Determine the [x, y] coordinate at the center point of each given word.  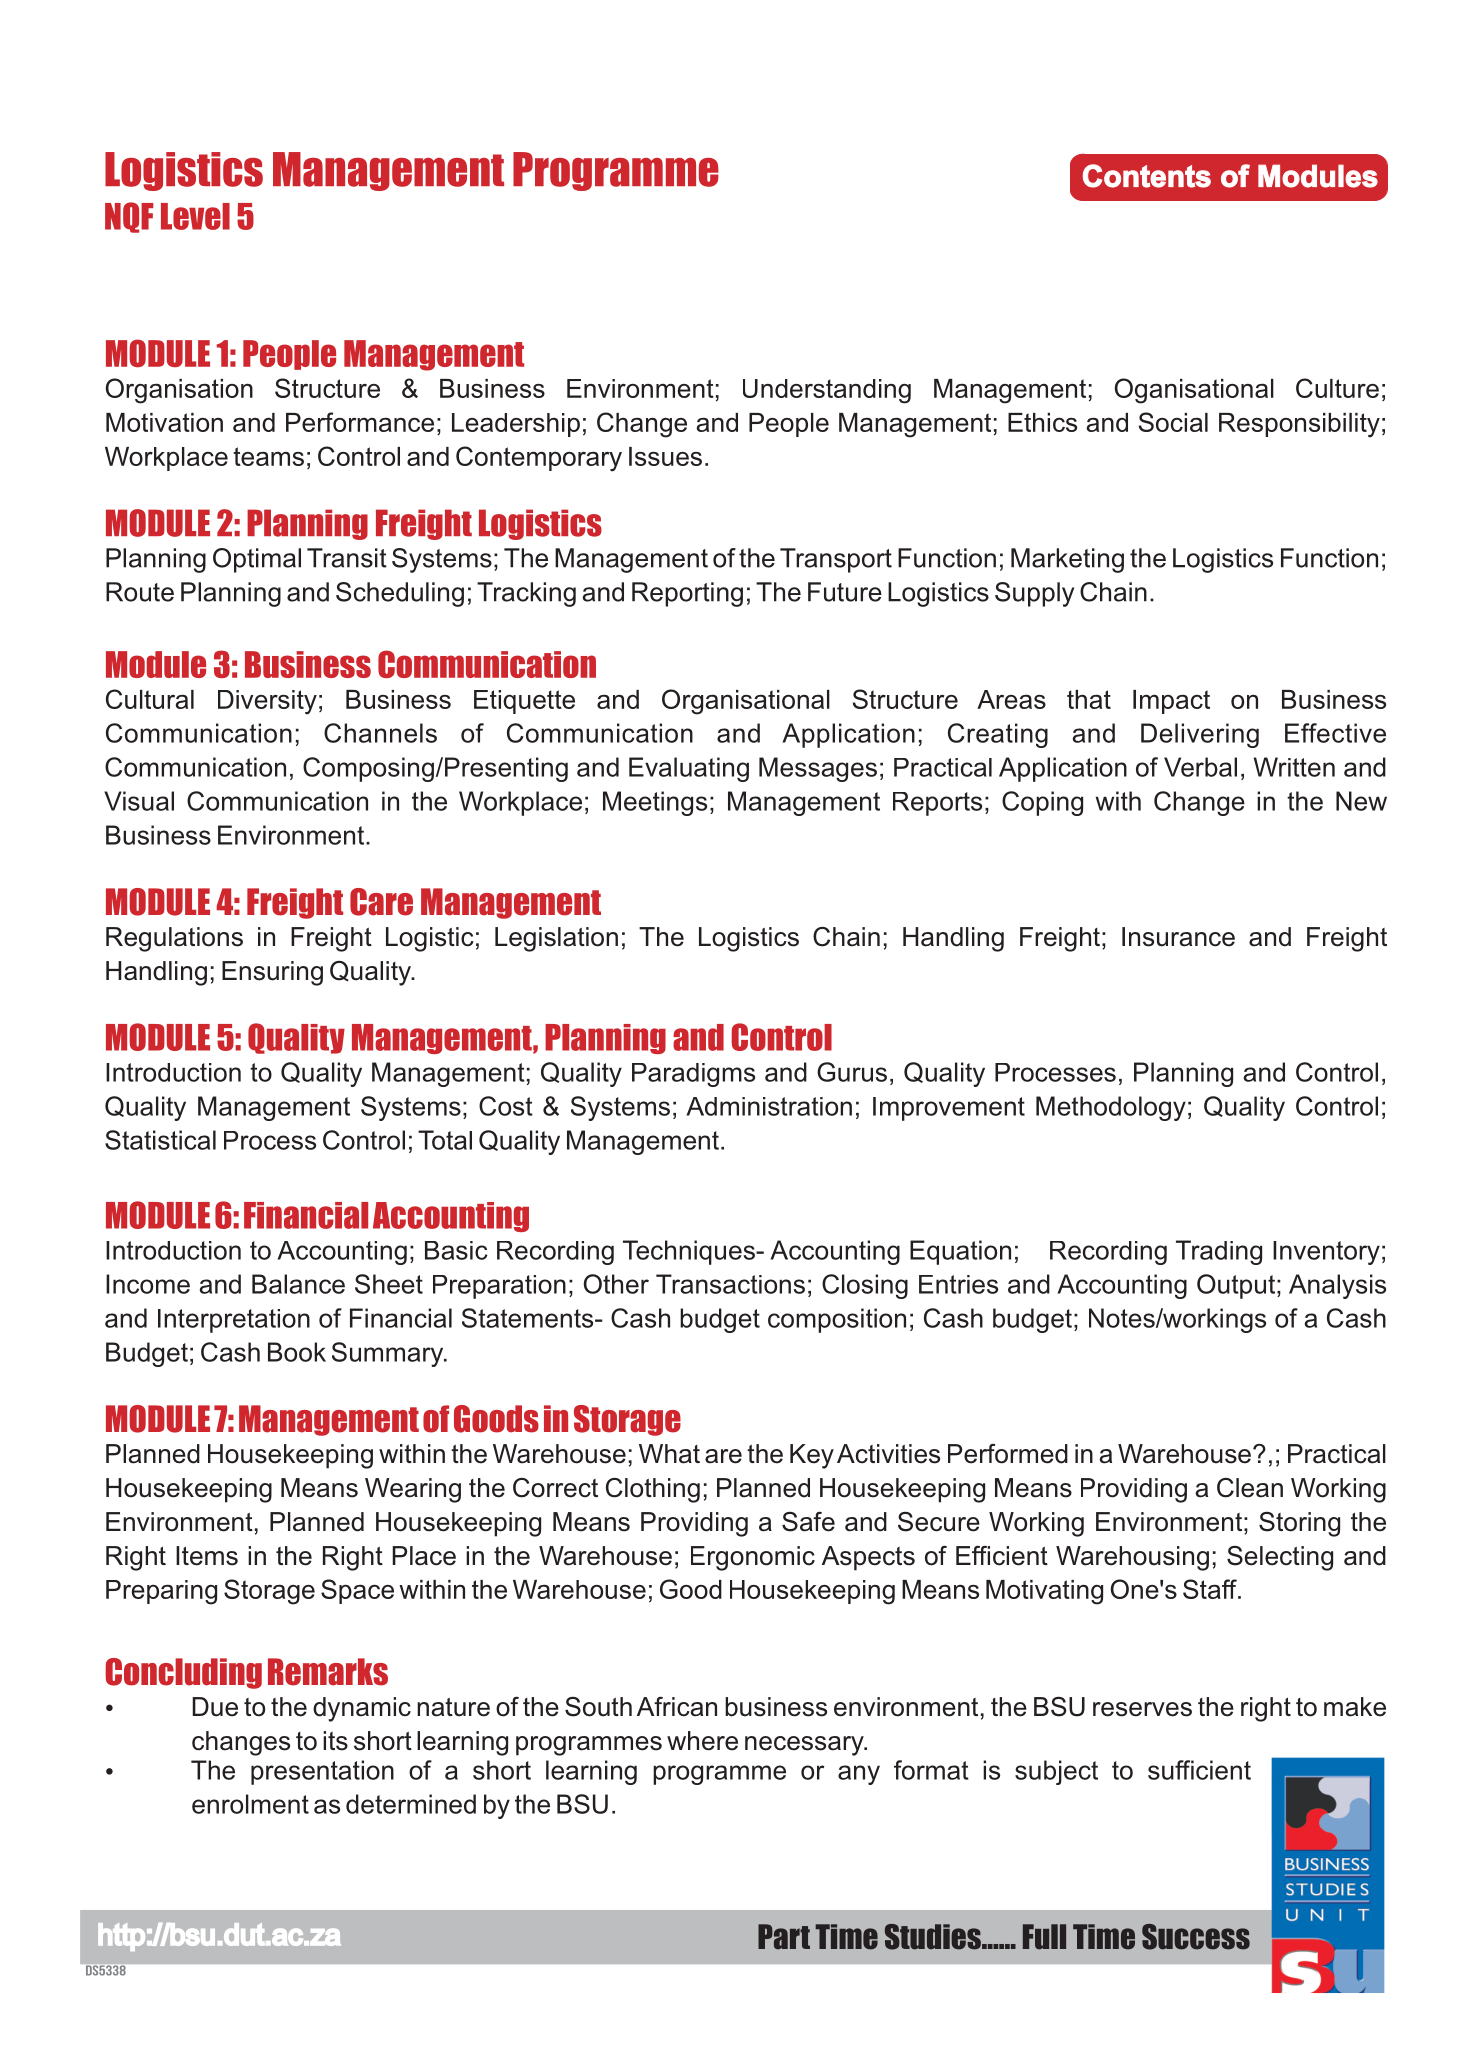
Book [297, 1352]
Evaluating [689, 769]
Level [195, 216]
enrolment [250, 1804]
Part [784, 1937]
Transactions [730, 1284]
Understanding [827, 391]
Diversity [267, 702]
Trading [1219, 1252]
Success [1196, 1937]
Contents [1147, 176]
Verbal [1200, 767]
